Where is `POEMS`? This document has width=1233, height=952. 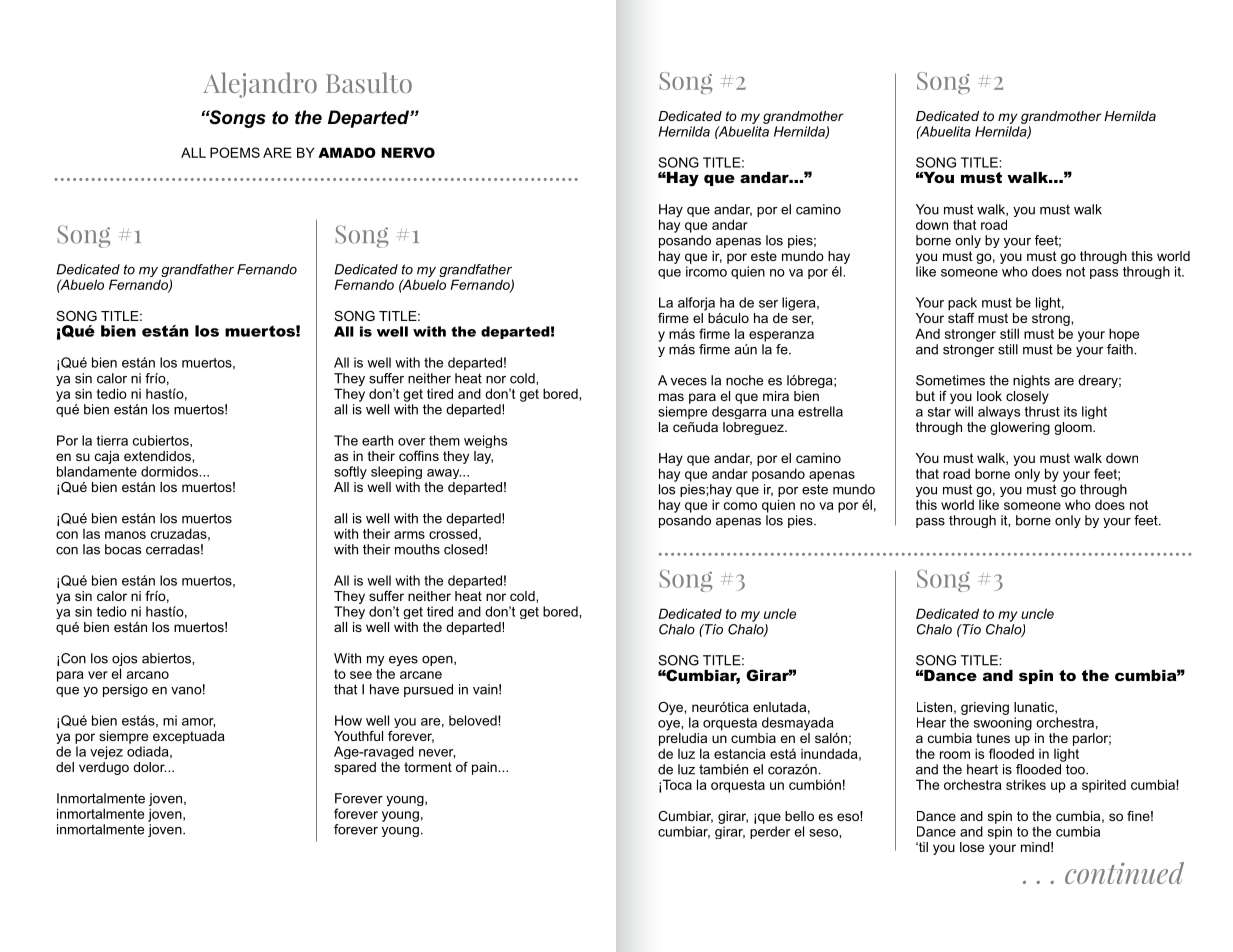 POEMS is located at coordinates (235, 152).
